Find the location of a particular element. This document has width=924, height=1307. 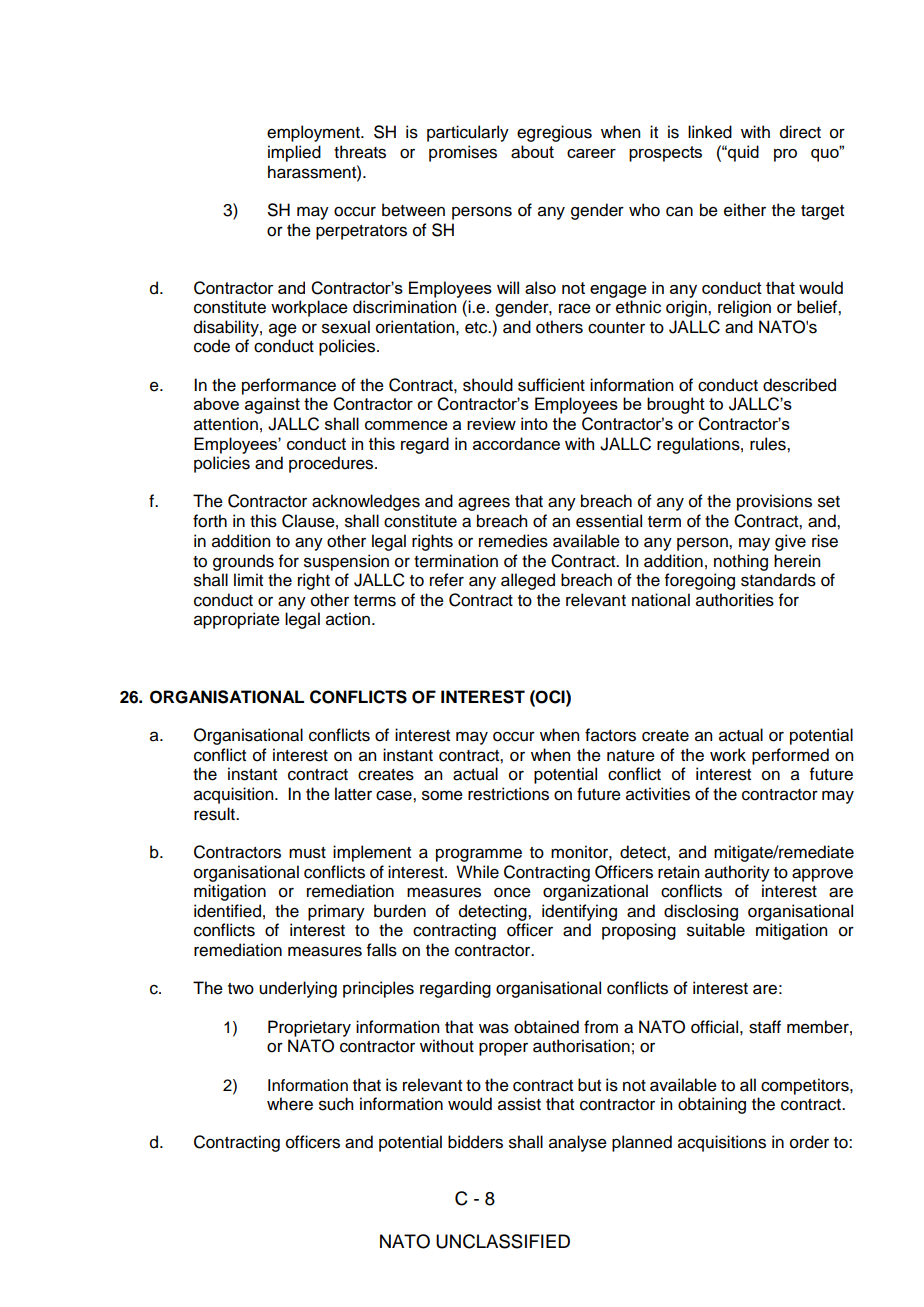

factors is located at coordinates (610, 735).
